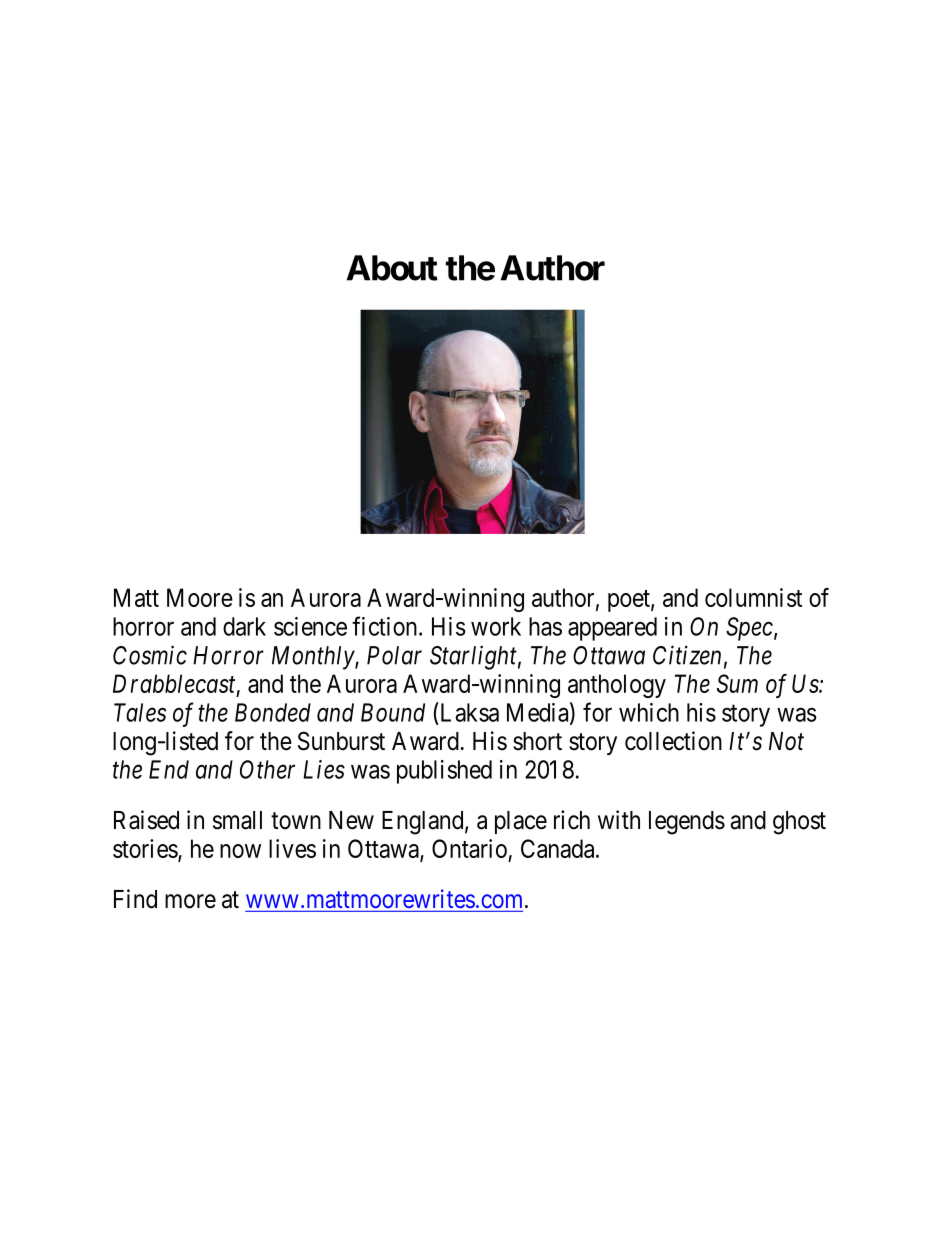  I want to click on legends, so click(687, 823).
